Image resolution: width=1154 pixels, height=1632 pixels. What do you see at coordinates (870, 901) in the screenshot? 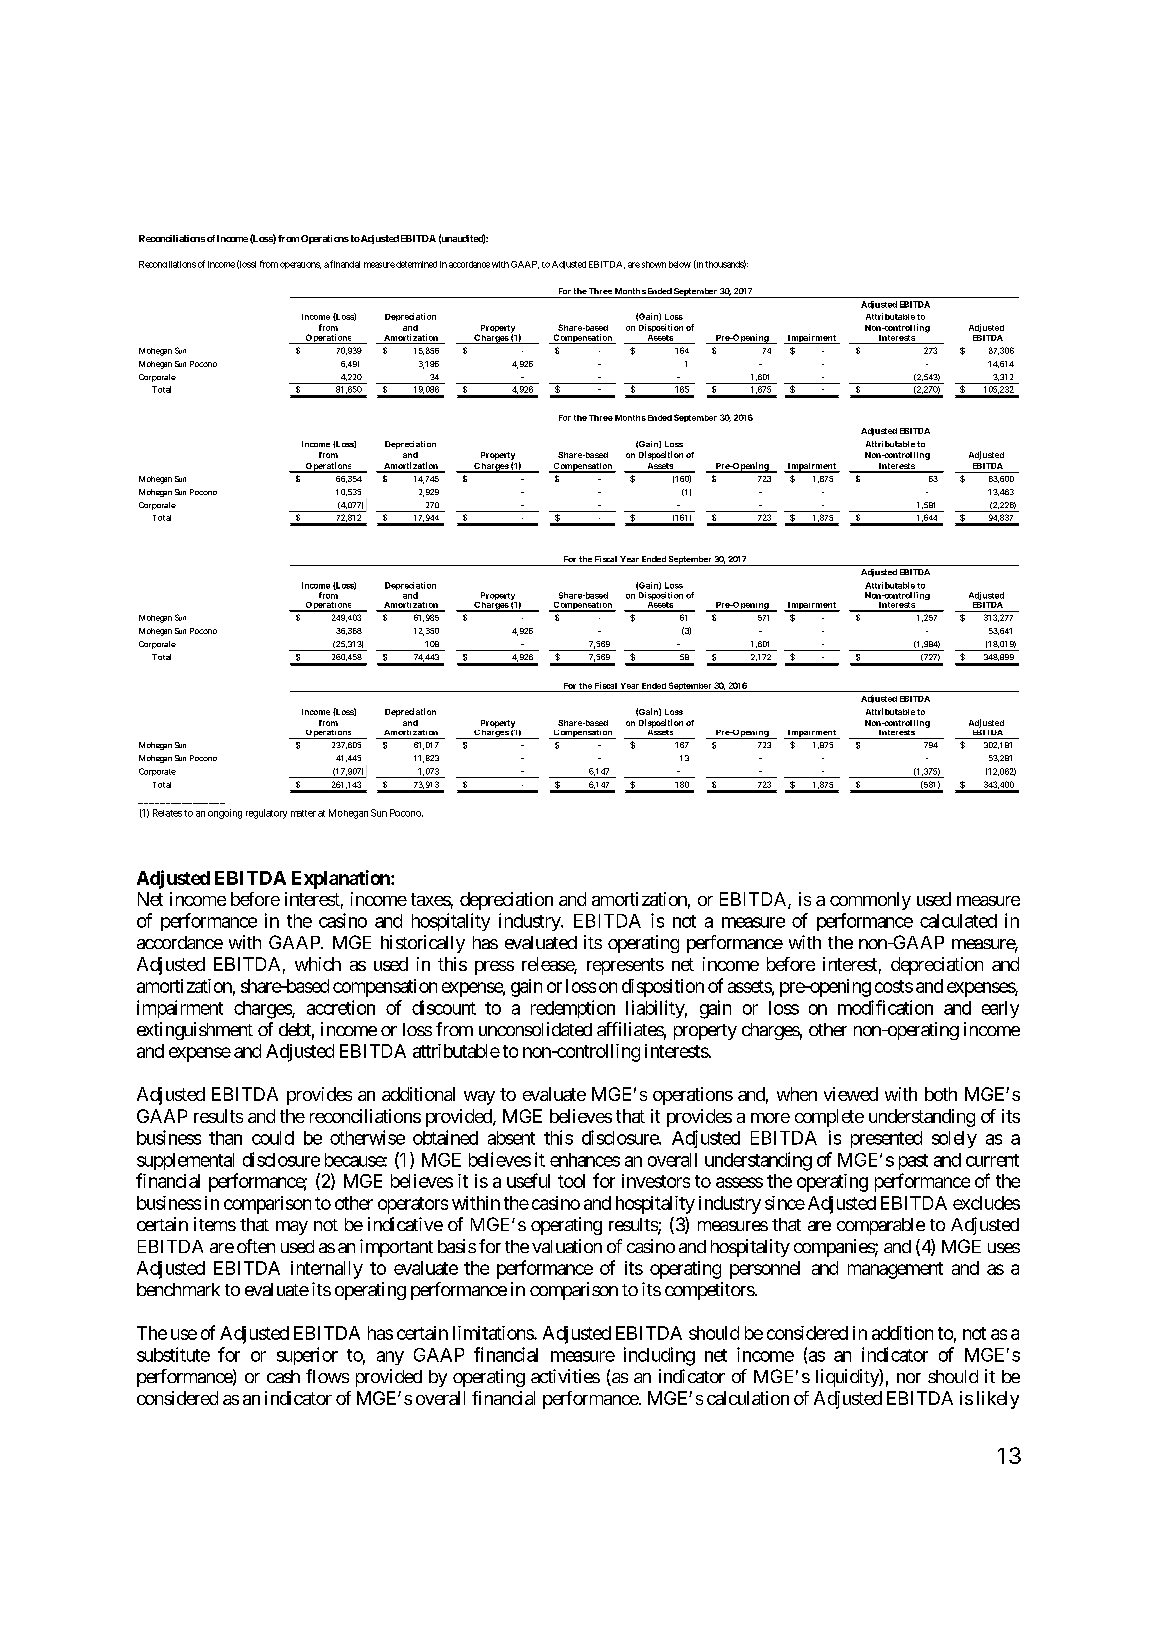
I see `commonly` at bounding box center [870, 901].
